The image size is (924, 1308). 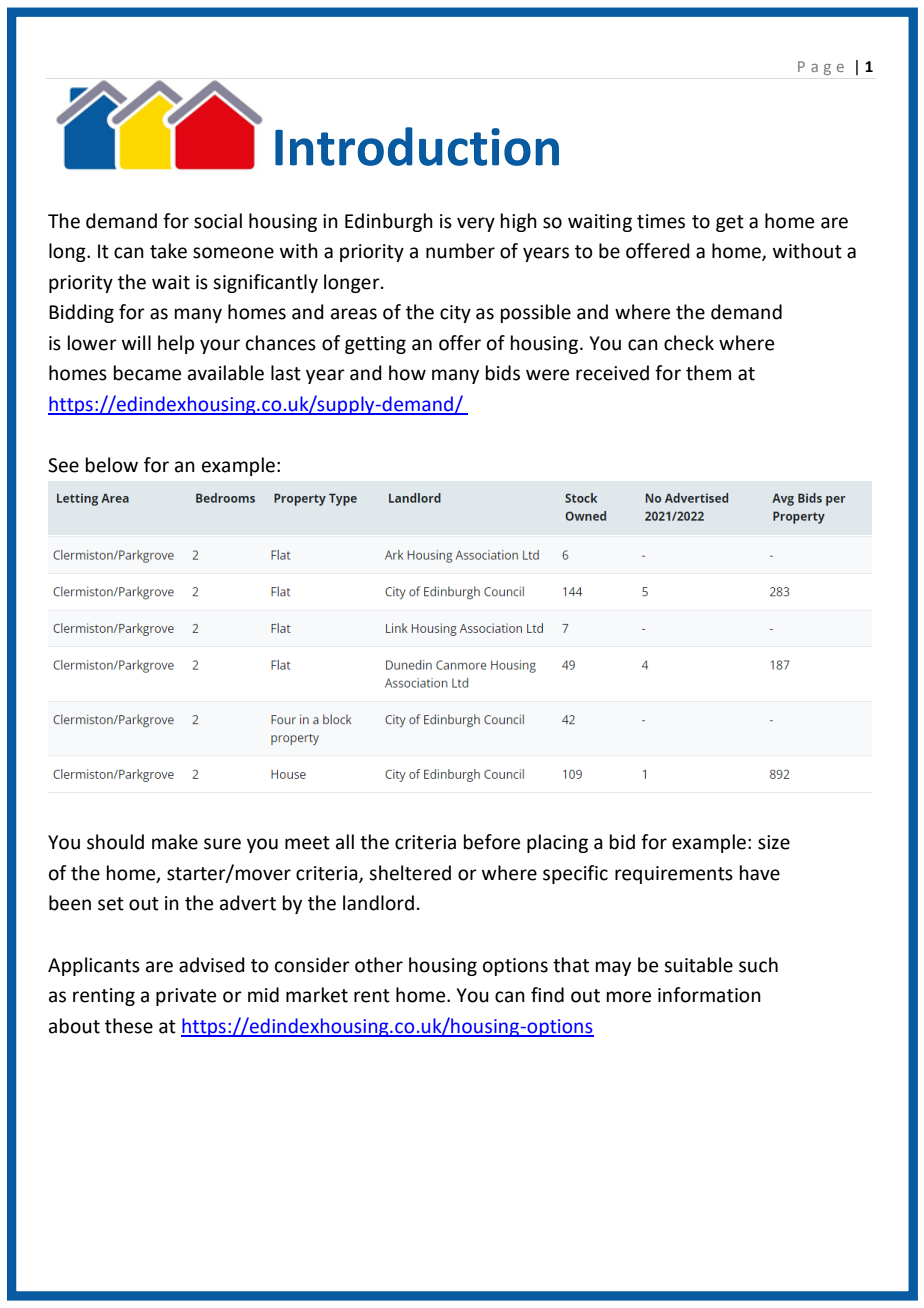 I want to click on how, so click(x=407, y=373).
